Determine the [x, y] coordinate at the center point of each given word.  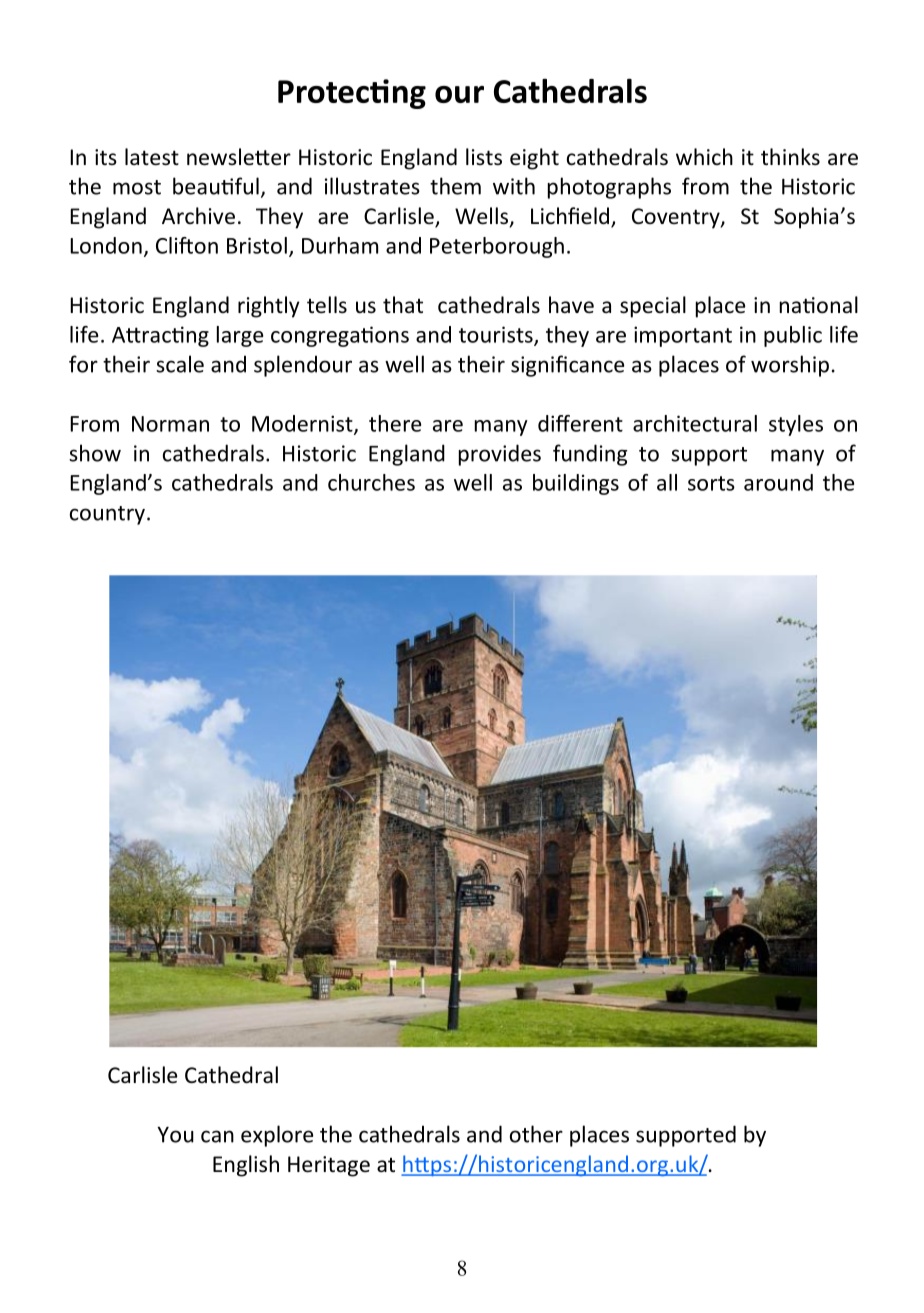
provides [500, 455]
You [175, 1135]
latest [152, 157]
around [778, 482]
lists [484, 157]
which [704, 156]
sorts [711, 483]
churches [371, 482]
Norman [170, 424]
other [536, 1134]
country [107, 515]
